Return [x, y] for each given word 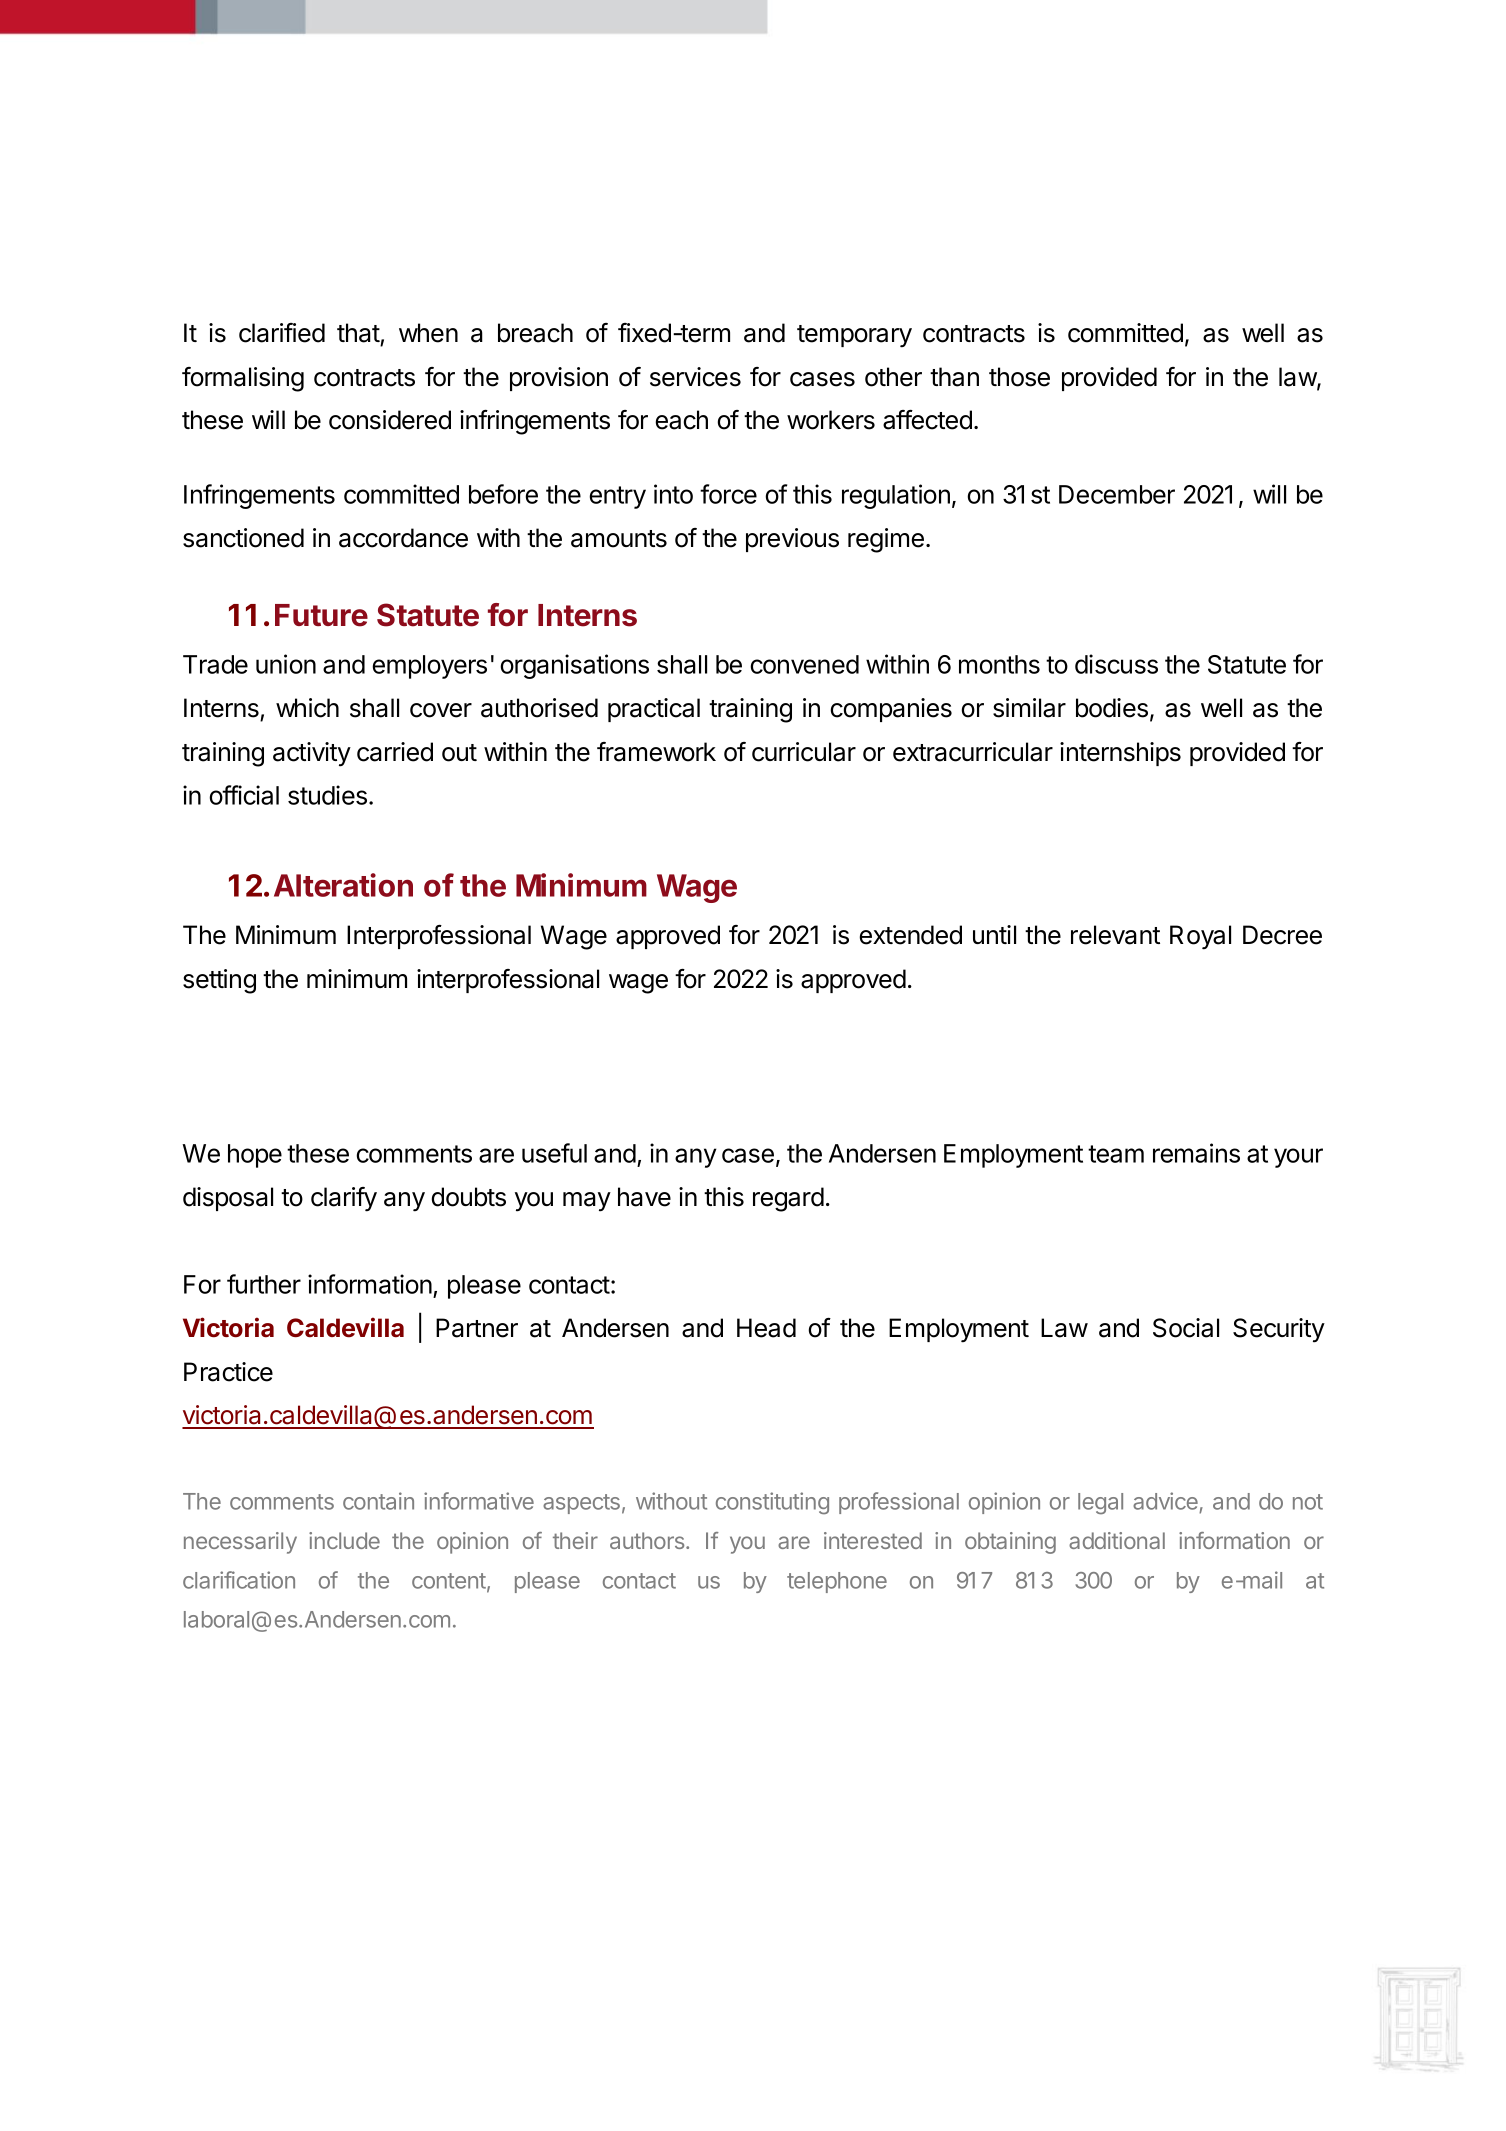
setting [219, 981]
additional [1117, 1540]
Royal [1200, 937]
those [1019, 377]
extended [910, 935]
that [358, 333]
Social [1186, 1328]
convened [804, 664]
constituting [772, 1503]
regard [788, 1199]
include [344, 1540]
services [695, 377]
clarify [344, 1199]
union [286, 664]
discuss [1116, 664]
